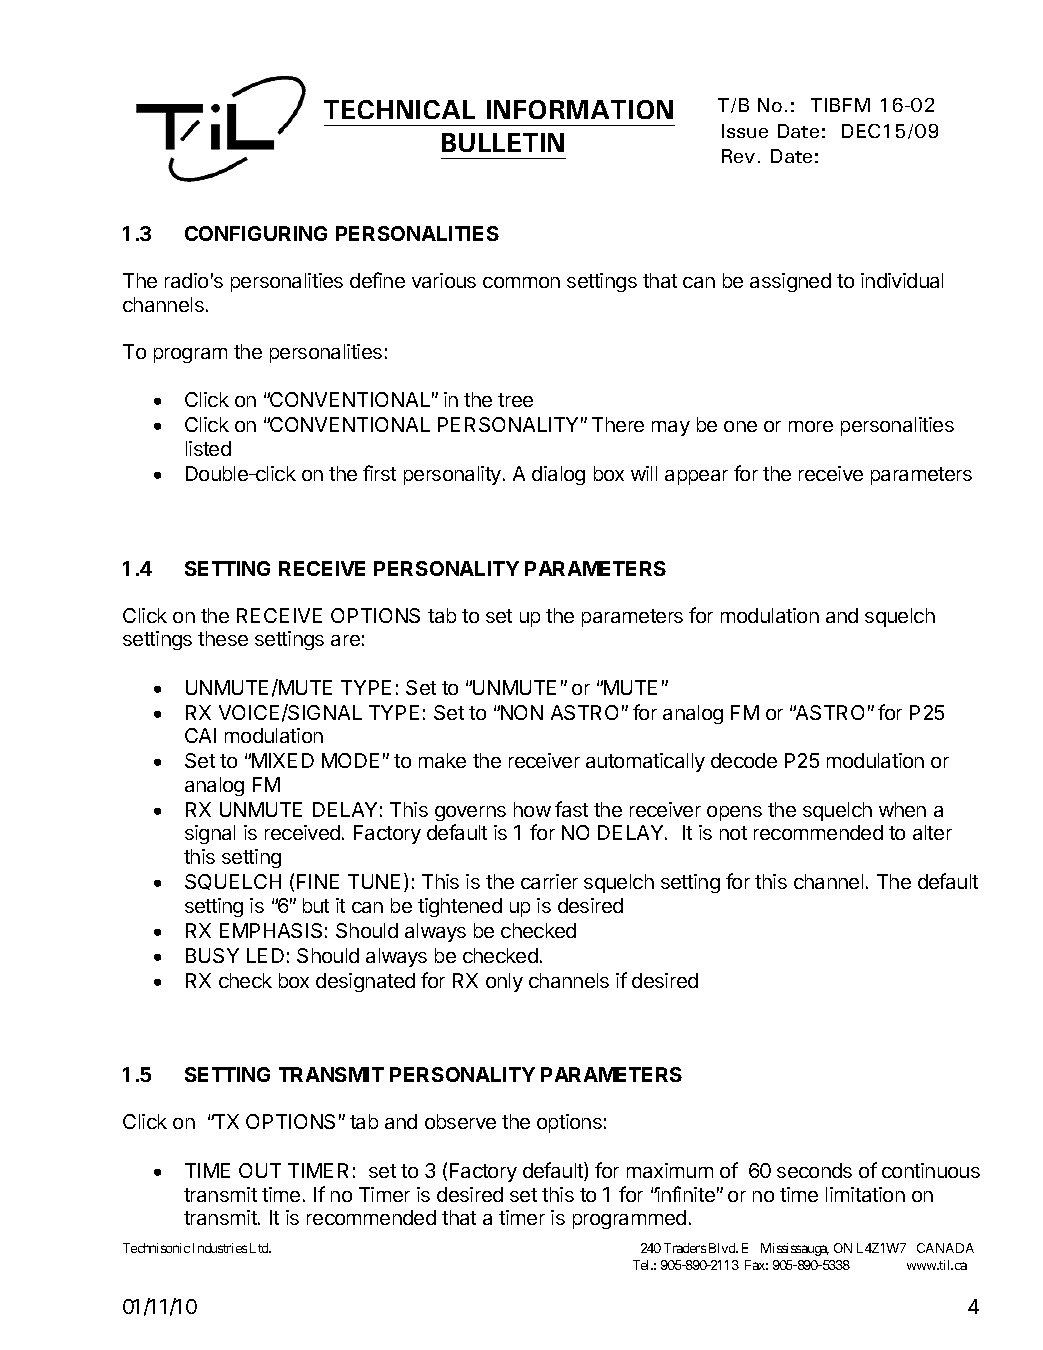 The width and height of the screenshot is (1043, 1350). What do you see at coordinates (902, 809) in the screenshot?
I see `when` at bounding box center [902, 809].
